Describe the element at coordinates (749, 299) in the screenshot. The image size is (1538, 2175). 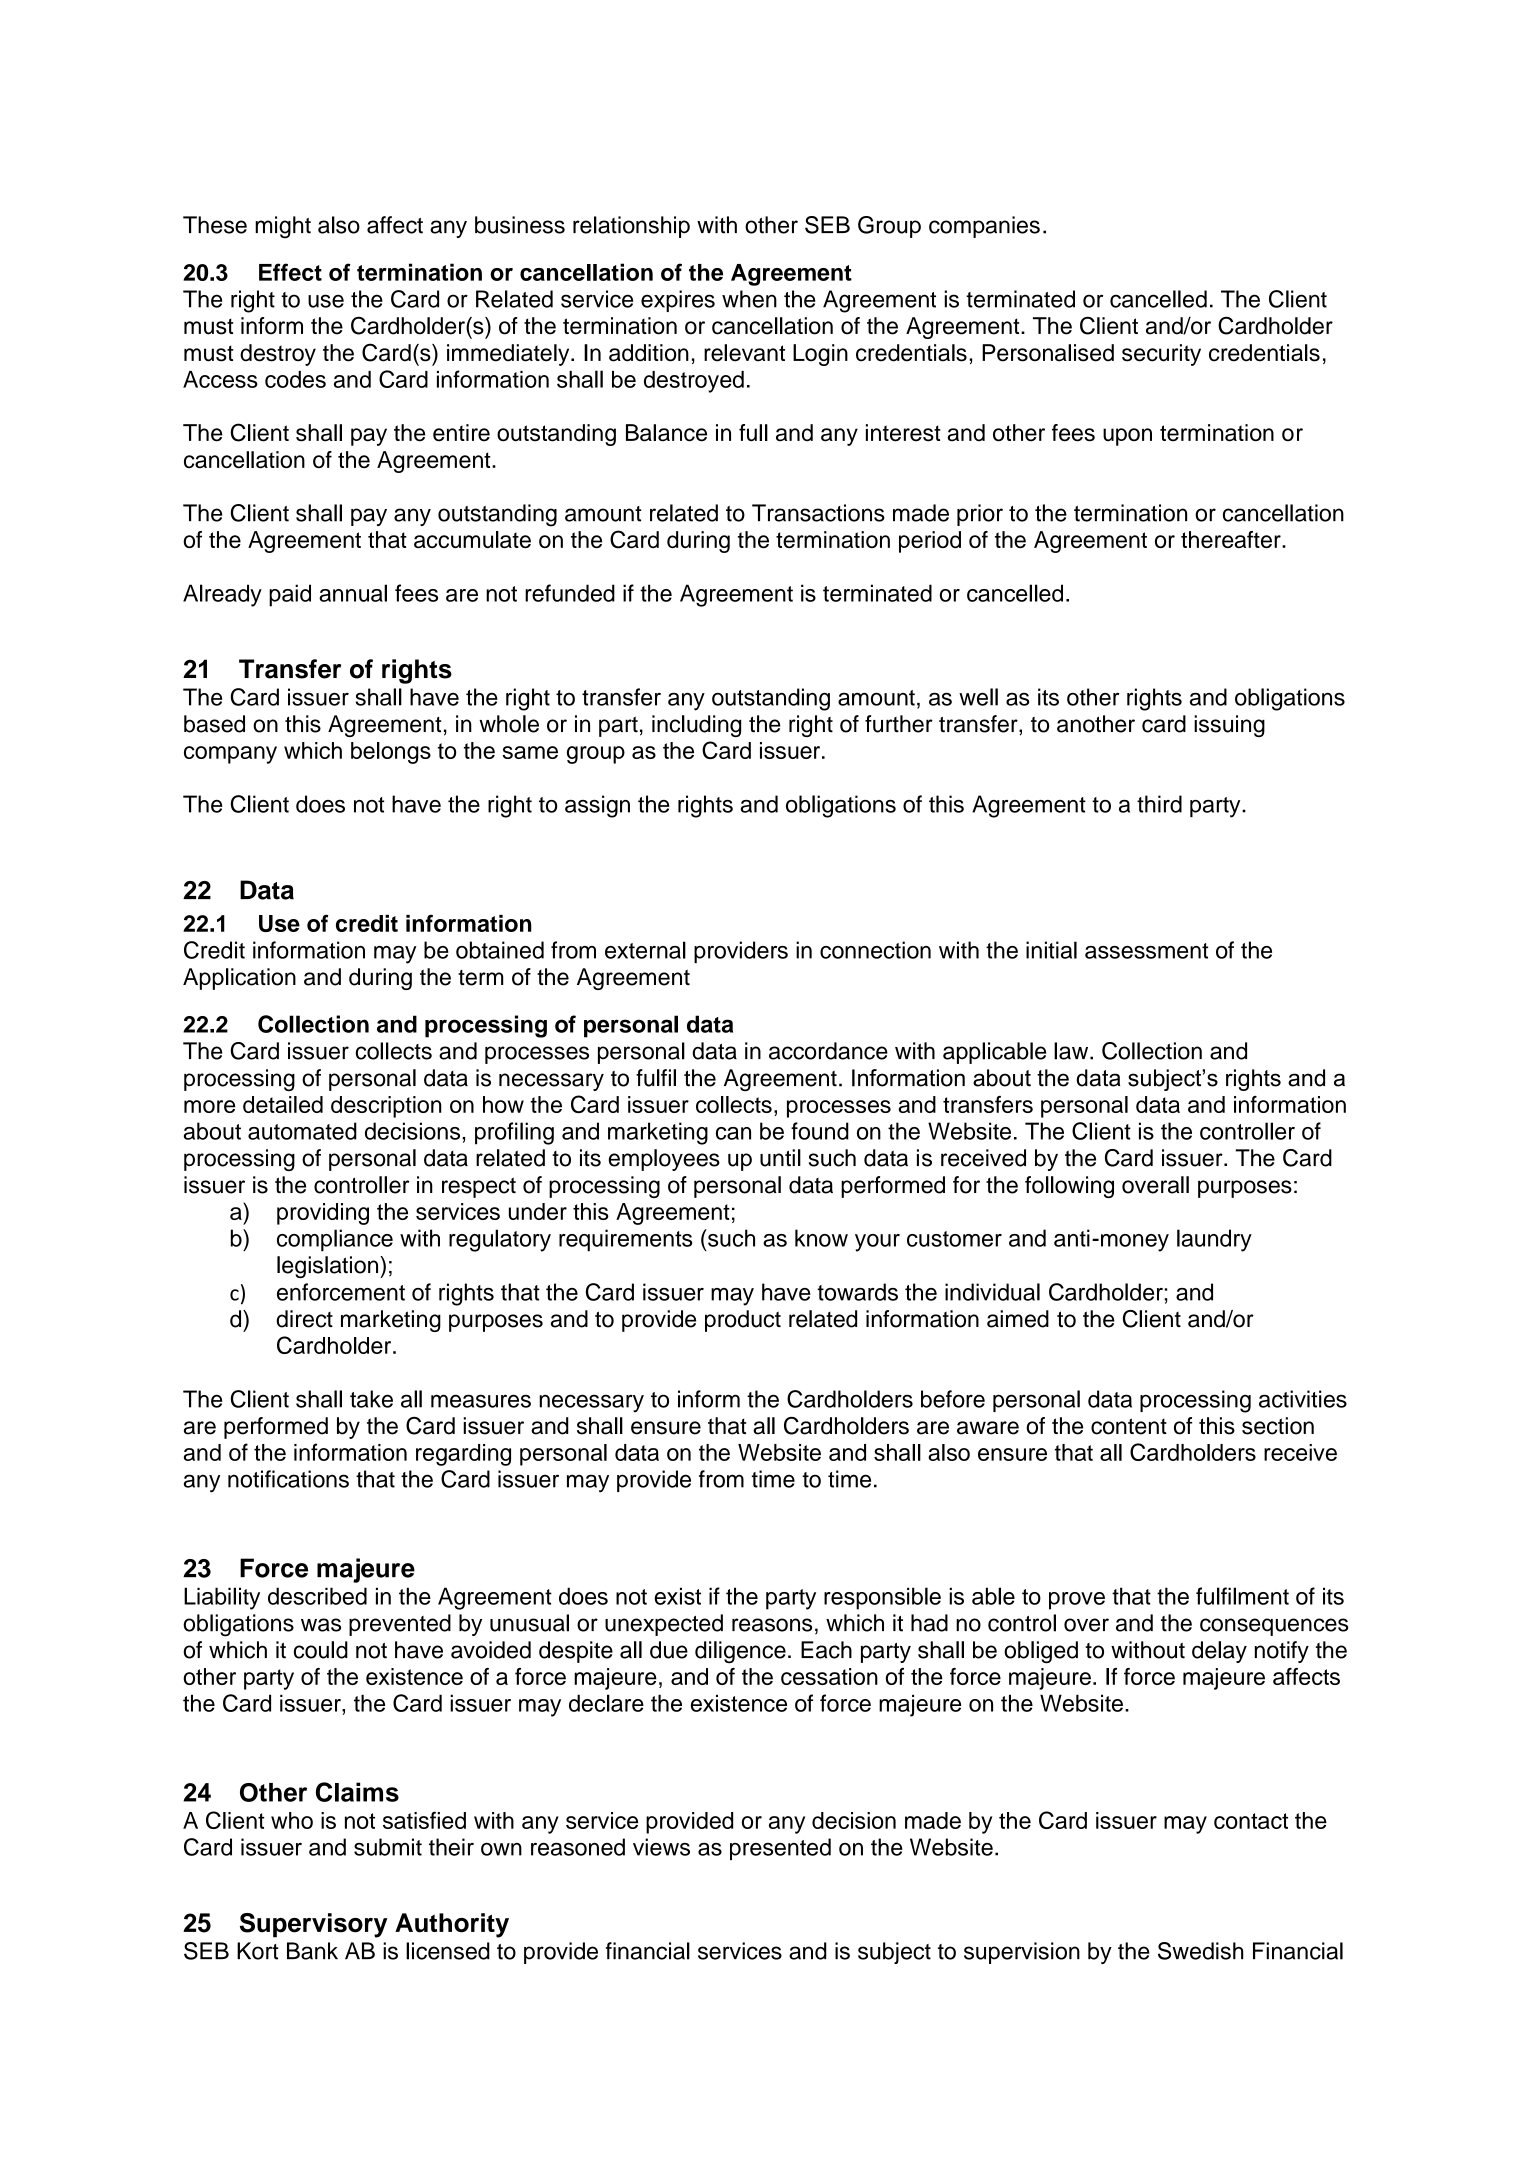
I see `when` at that location.
